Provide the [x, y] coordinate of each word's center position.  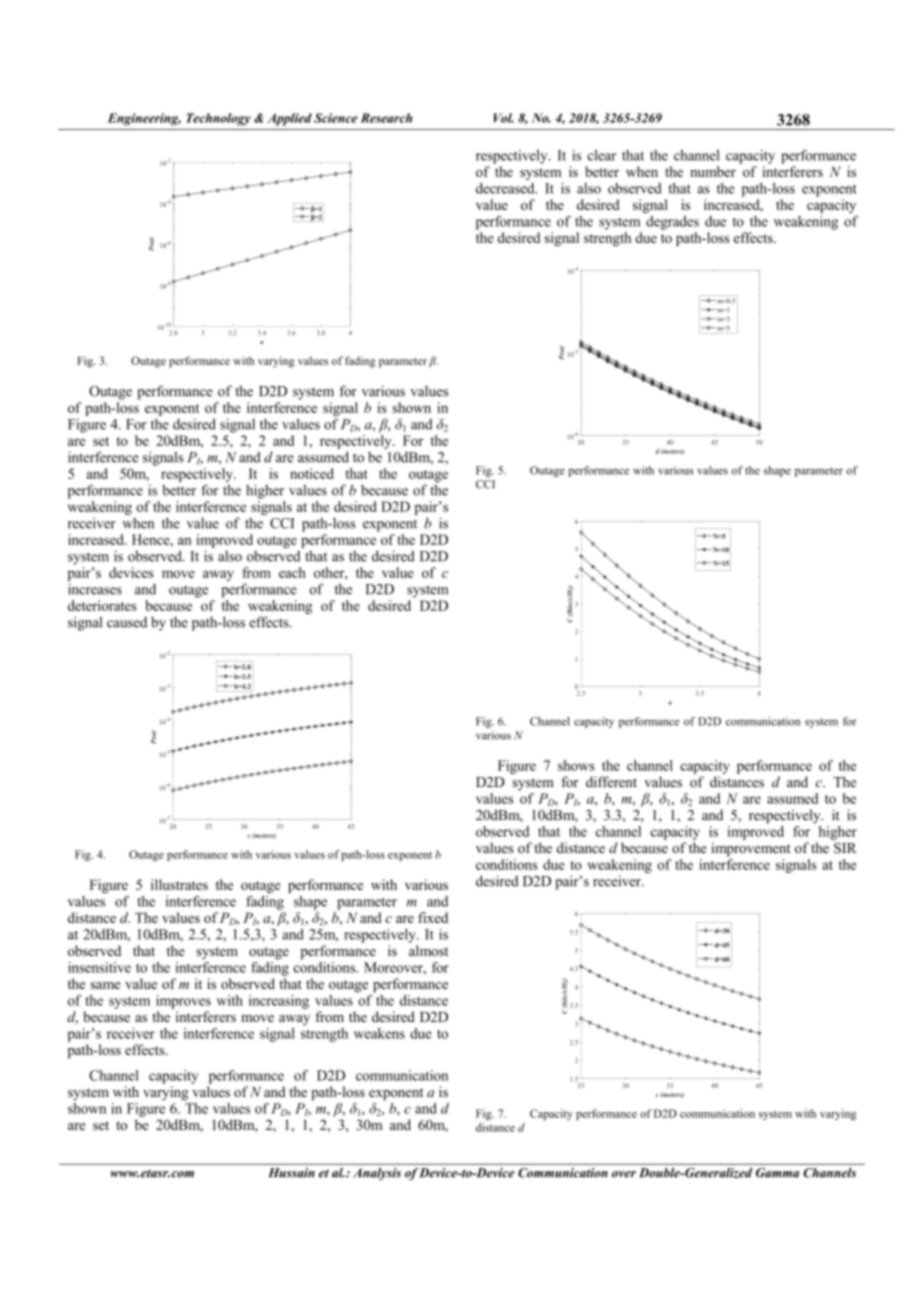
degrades [672, 223]
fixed [433, 917]
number [713, 171]
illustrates [179, 884]
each [292, 572]
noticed [312, 473]
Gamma [777, 1173]
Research [386, 118]
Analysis [377, 1174]
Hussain [292, 1173]
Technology [218, 119]
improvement [751, 849]
